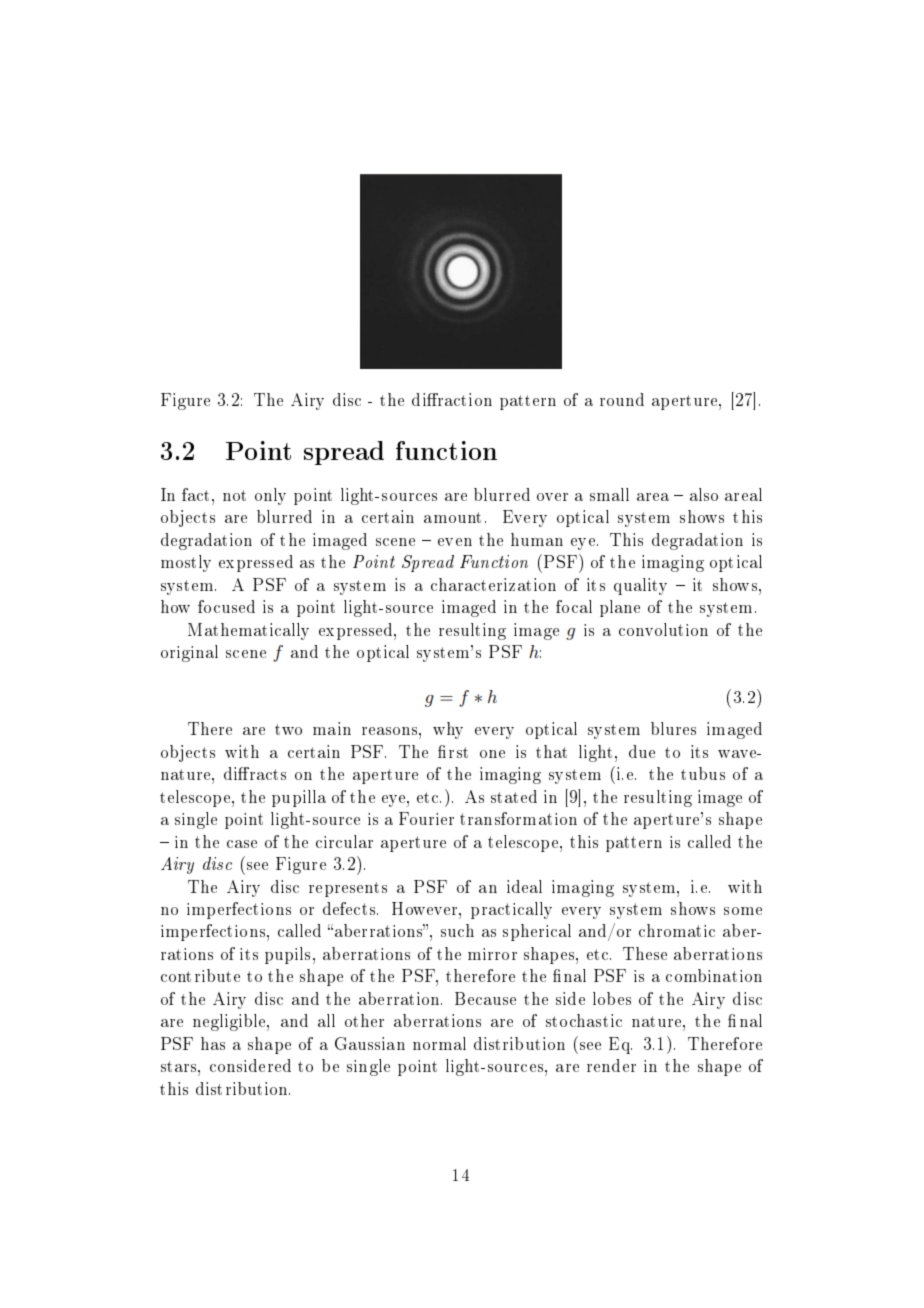 This image has width=924, height=1308. What do you see at coordinates (230, 1022) in the image?
I see `negligible` at bounding box center [230, 1022].
